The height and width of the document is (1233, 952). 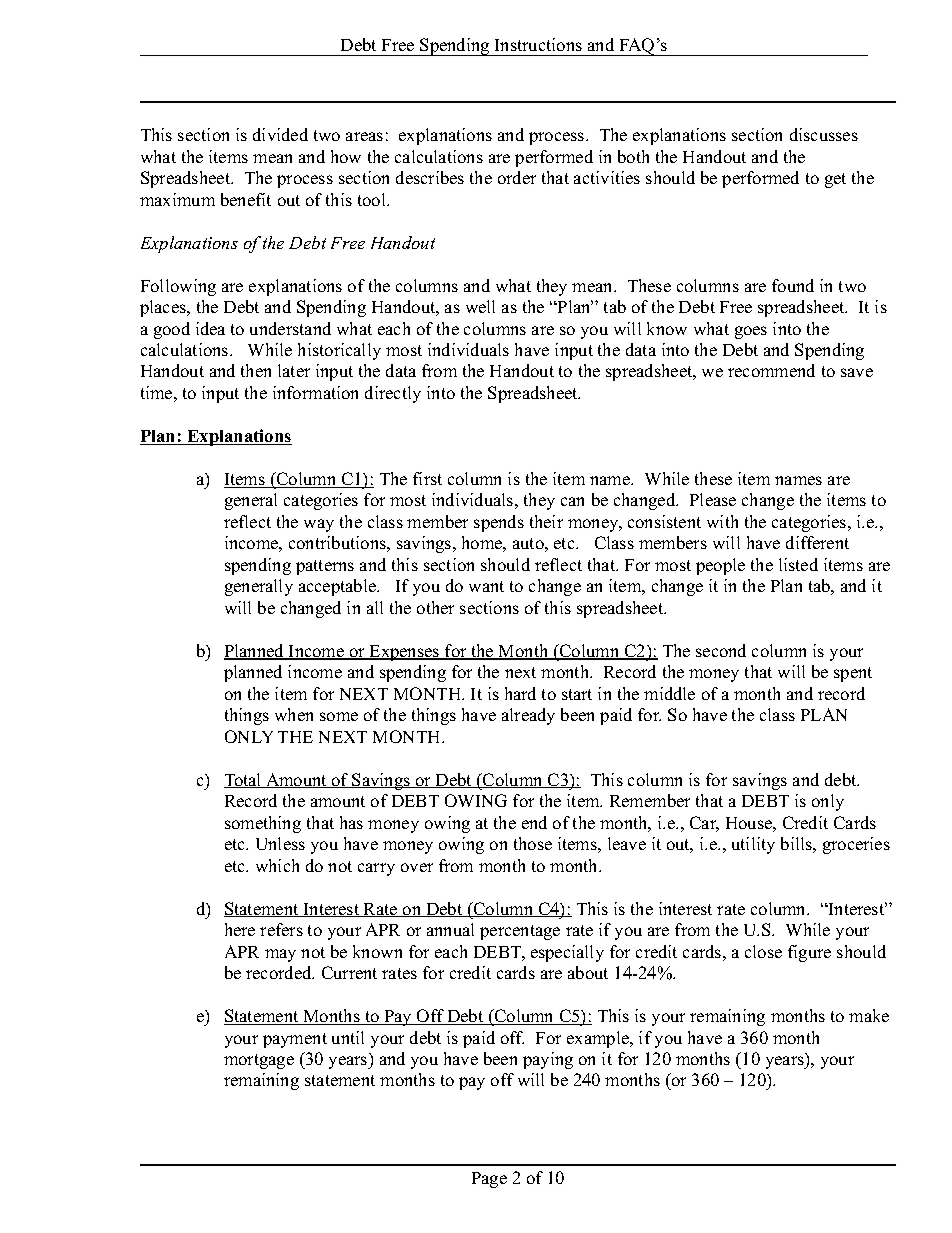 What do you see at coordinates (538, 44) in the document?
I see `Instructions` at bounding box center [538, 44].
